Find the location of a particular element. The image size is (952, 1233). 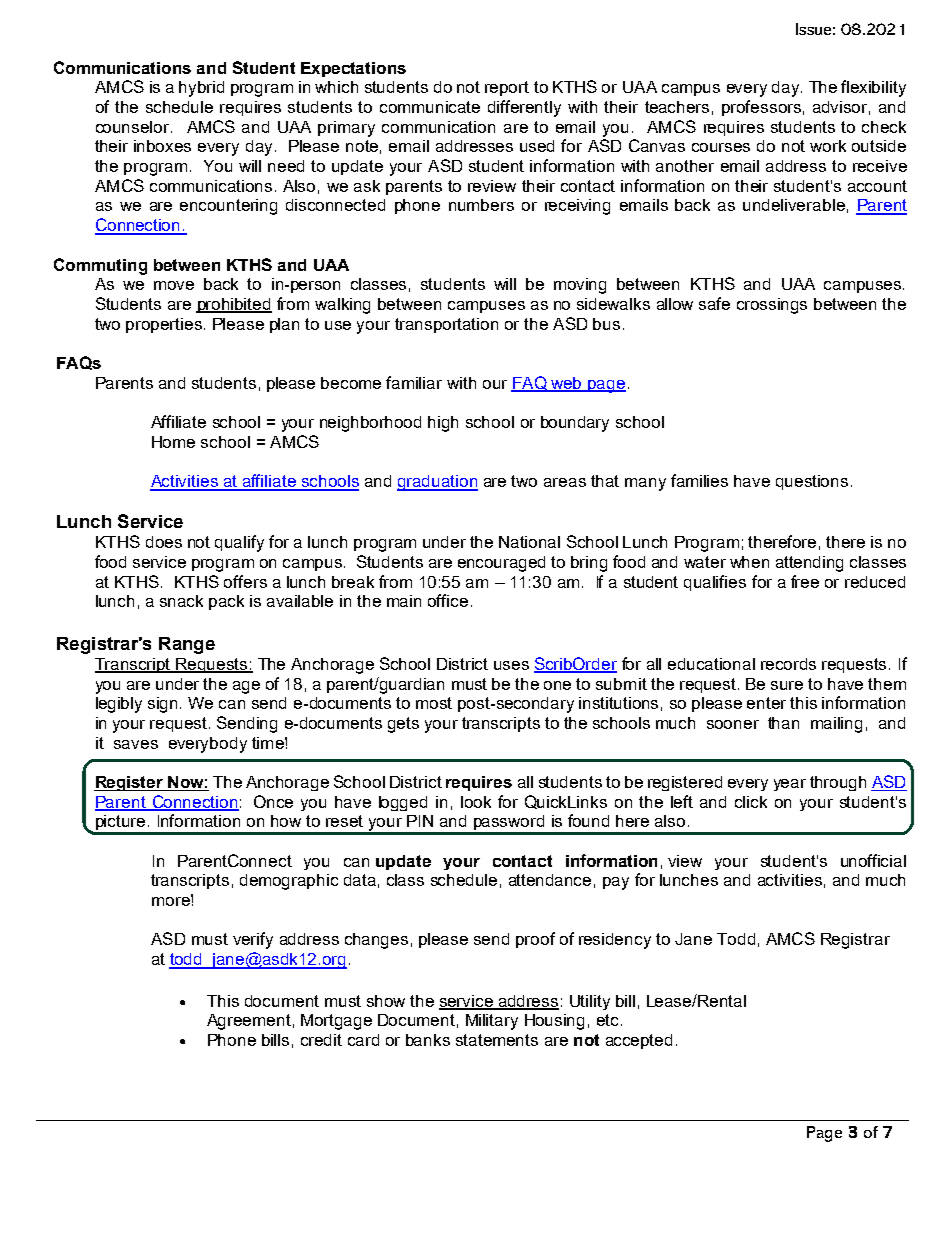

does is located at coordinates (164, 542).
